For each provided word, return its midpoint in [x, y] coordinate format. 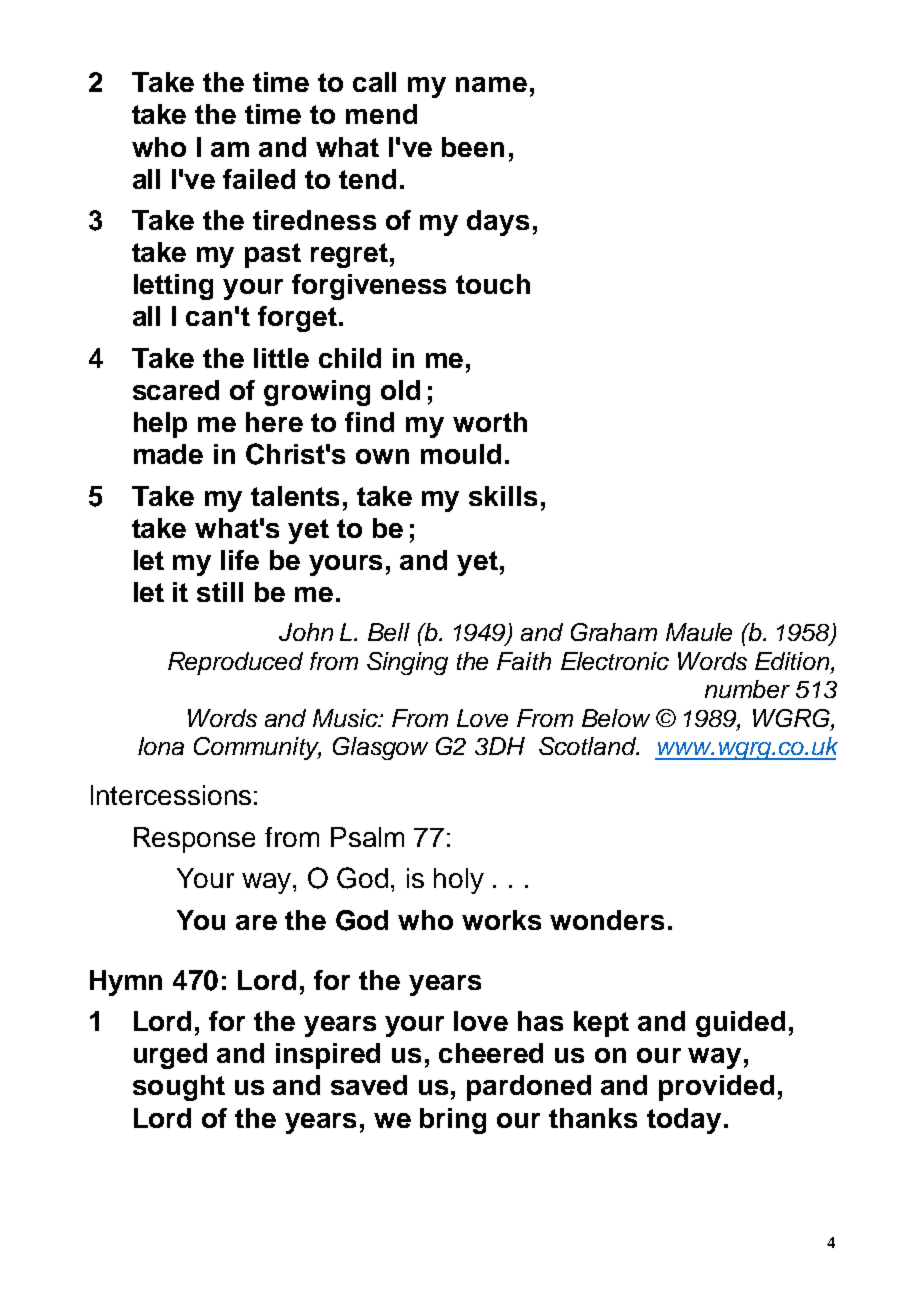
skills [503, 496]
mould [461, 454]
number [747, 689]
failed [259, 179]
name [491, 84]
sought [179, 1088]
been [473, 147]
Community [257, 748]
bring [453, 1121]
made [168, 454]
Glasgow [380, 748]
